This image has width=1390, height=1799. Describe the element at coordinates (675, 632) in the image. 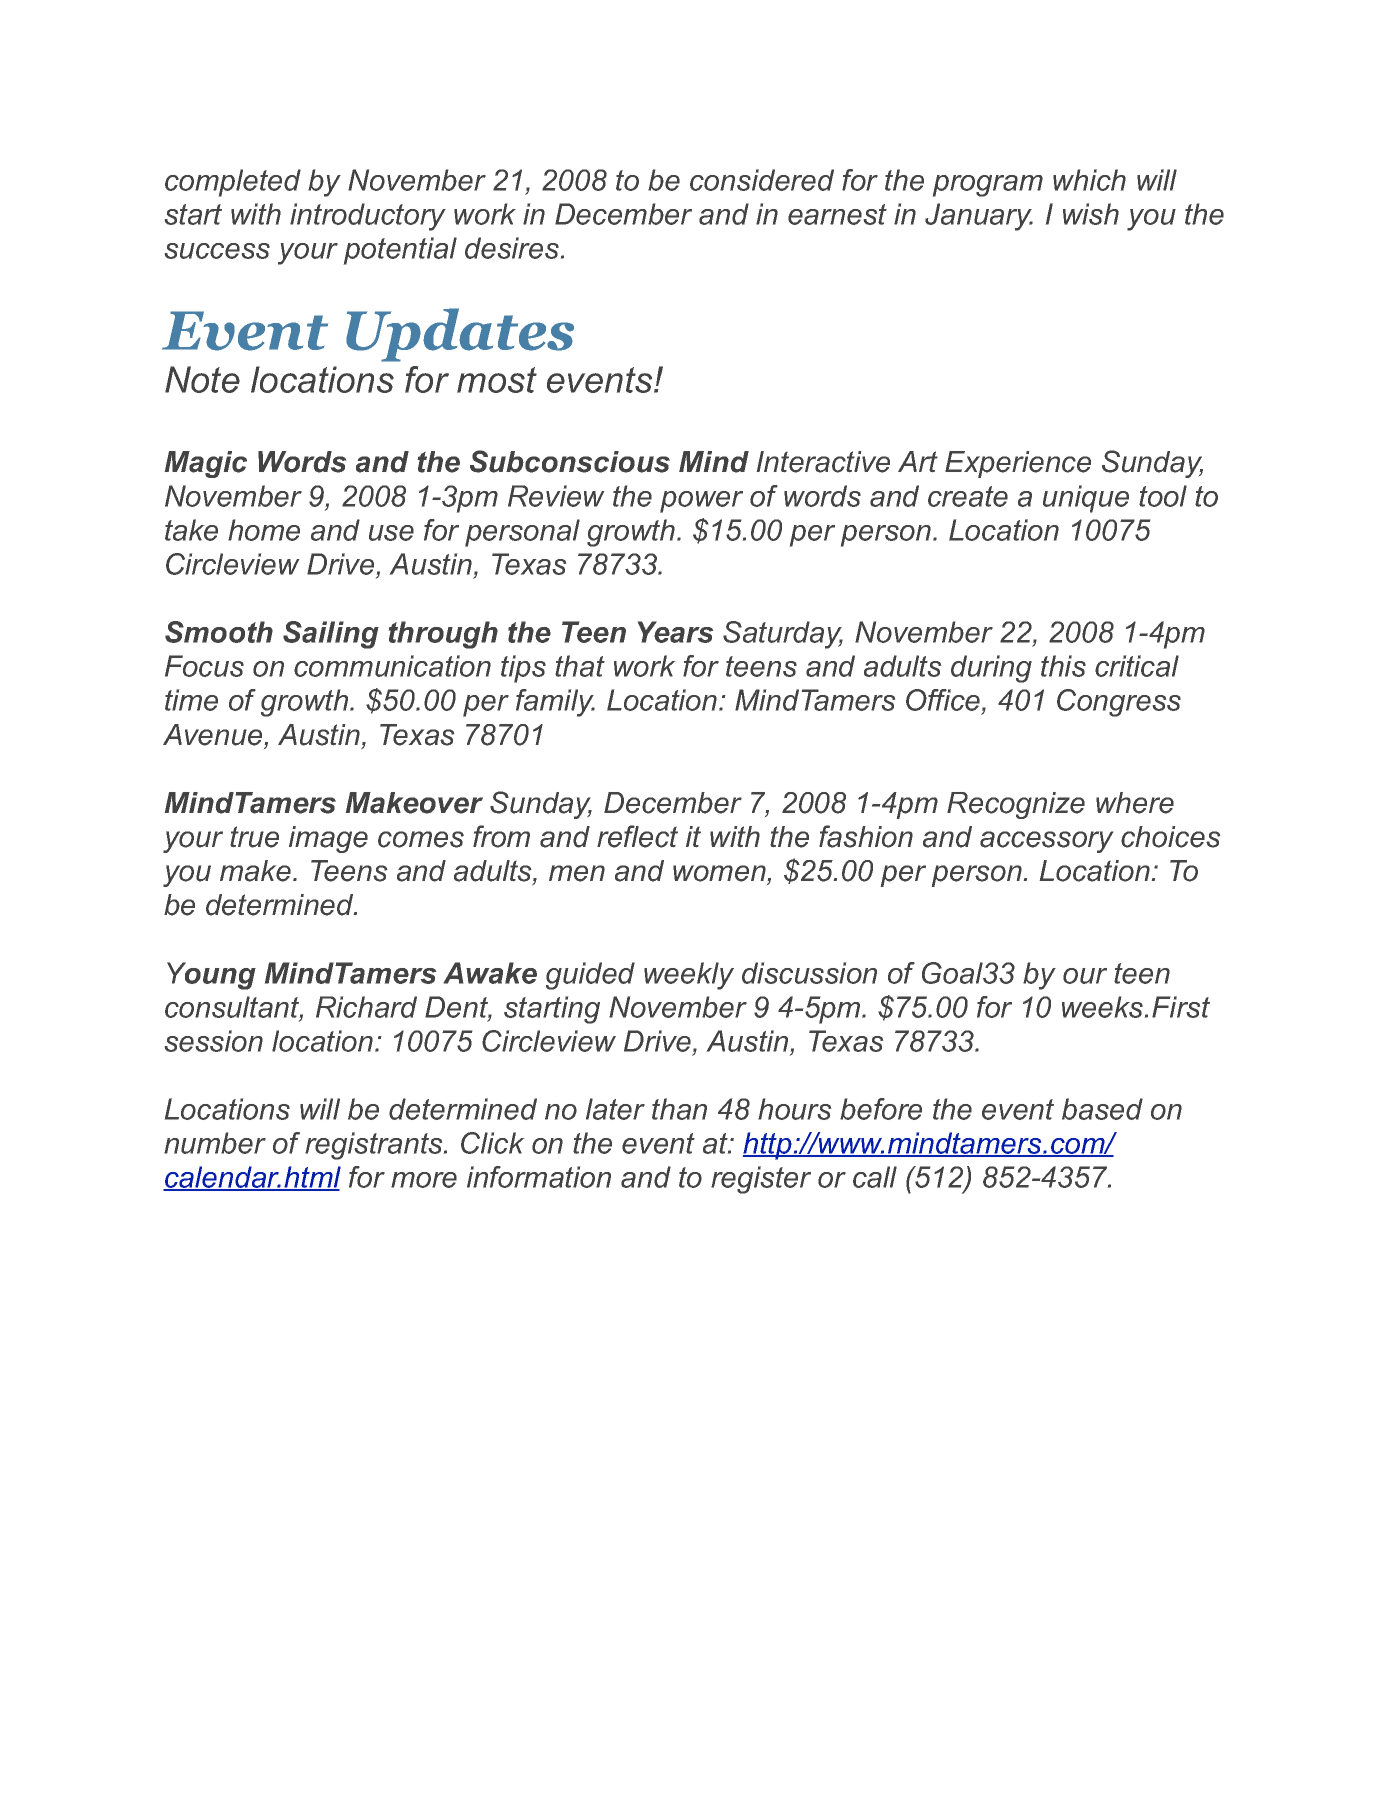

I see `Years` at that location.
